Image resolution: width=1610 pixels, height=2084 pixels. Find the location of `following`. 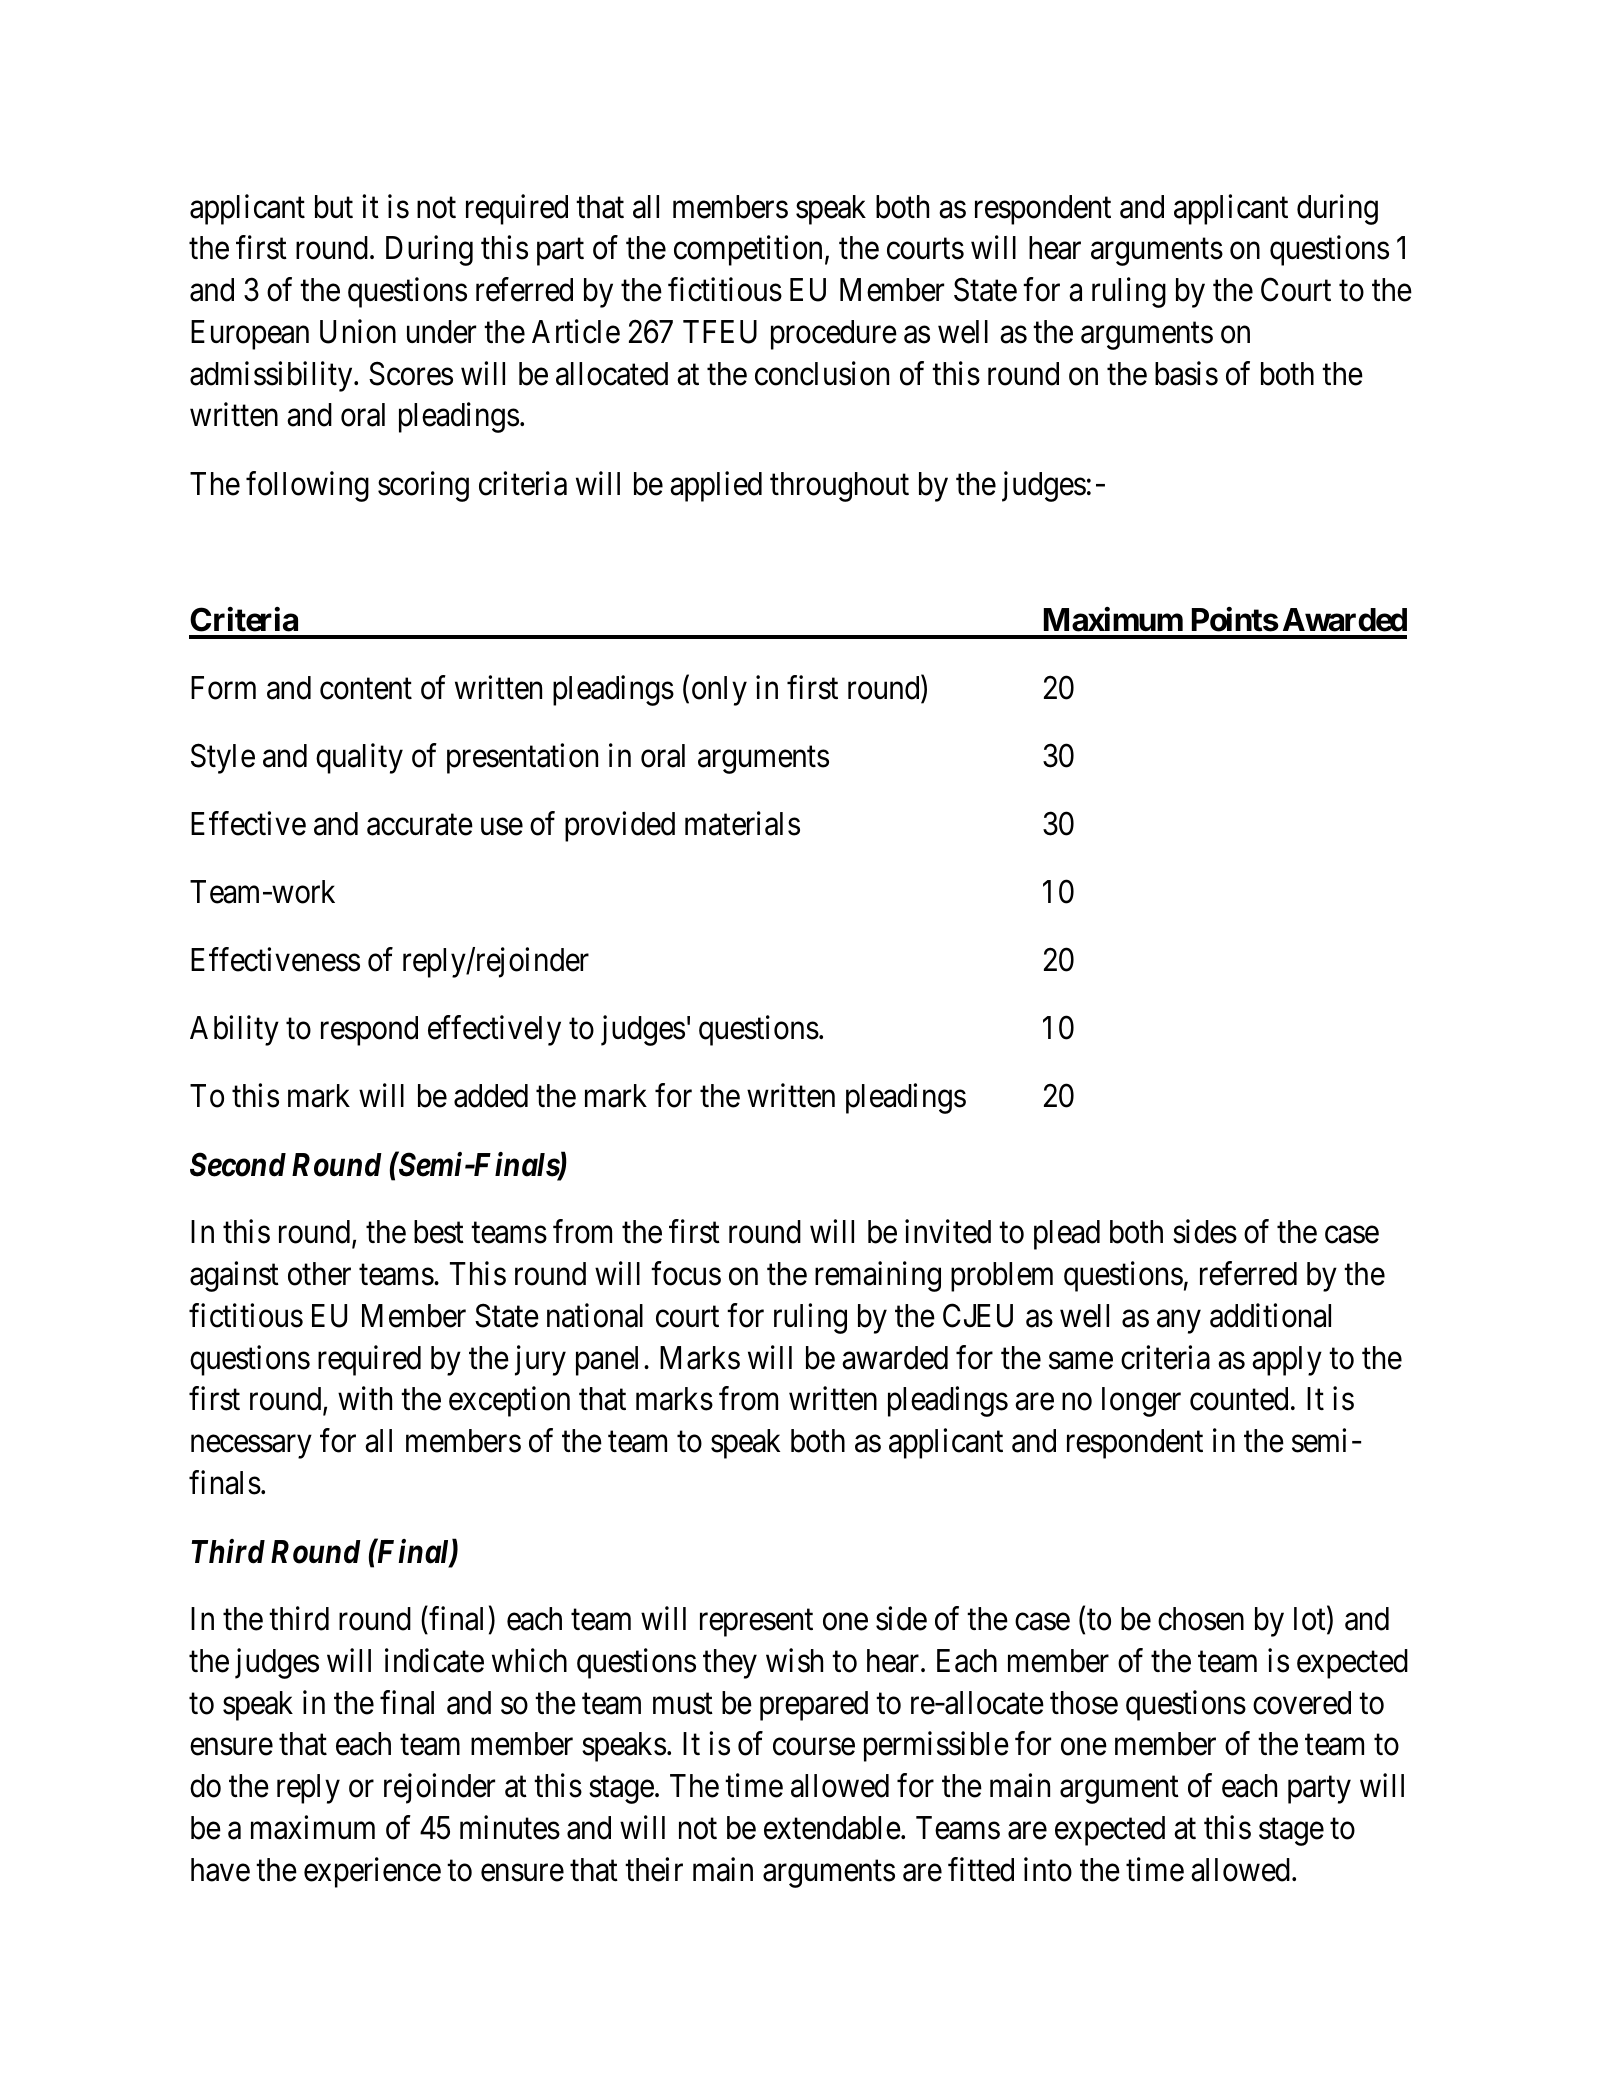

following is located at coordinates (307, 486).
